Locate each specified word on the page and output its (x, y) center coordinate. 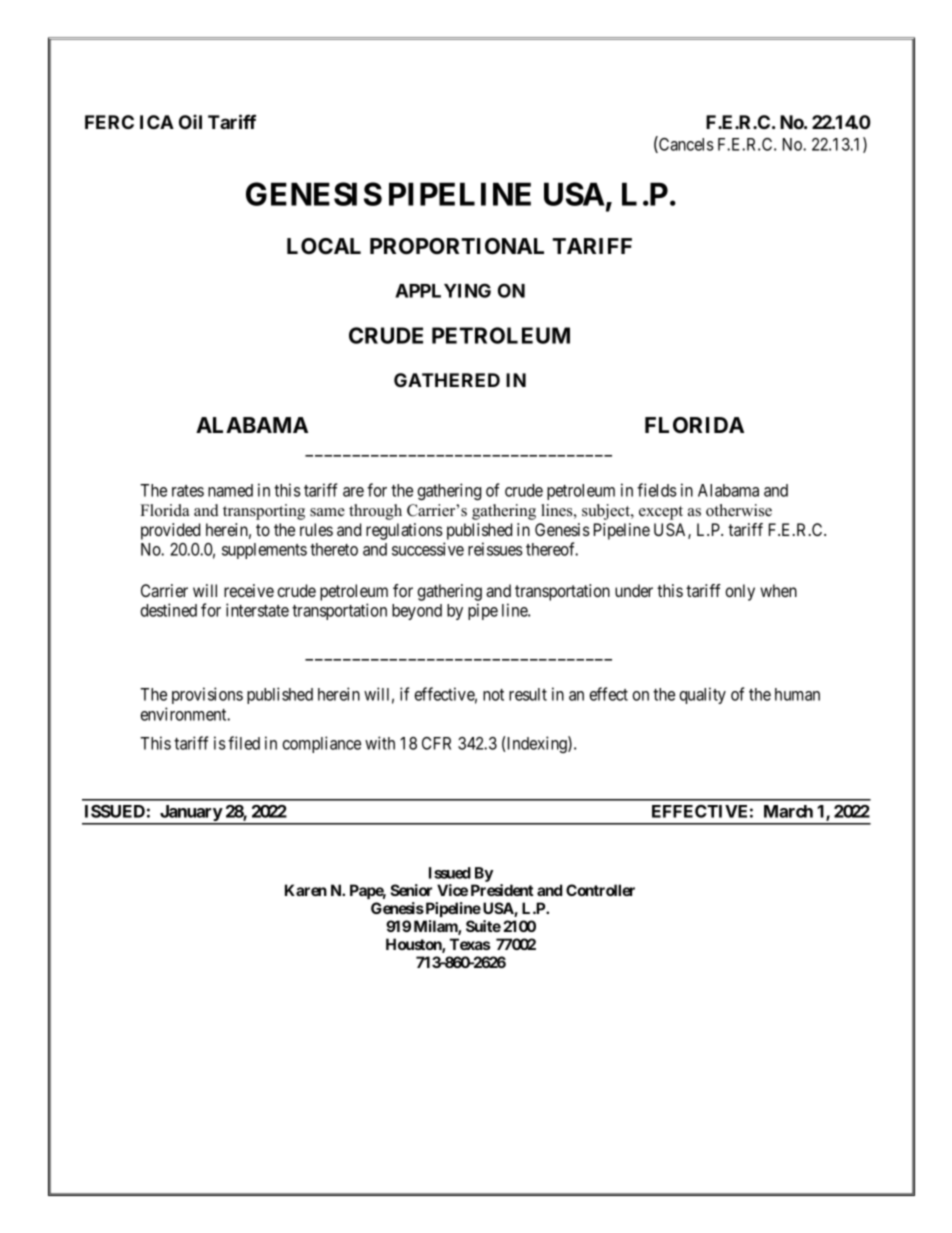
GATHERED (447, 380)
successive (428, 549)
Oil (190, 121)
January (190, 814)
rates (188, 491)
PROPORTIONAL (457, 246)
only (740, 592)
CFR (436, 743)
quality (702, 695)
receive (249, 590)
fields (657, 490)
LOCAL (324, 246)
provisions (207, 695)
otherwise (739, 510)
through (375, 512)
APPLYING (443, 290)
